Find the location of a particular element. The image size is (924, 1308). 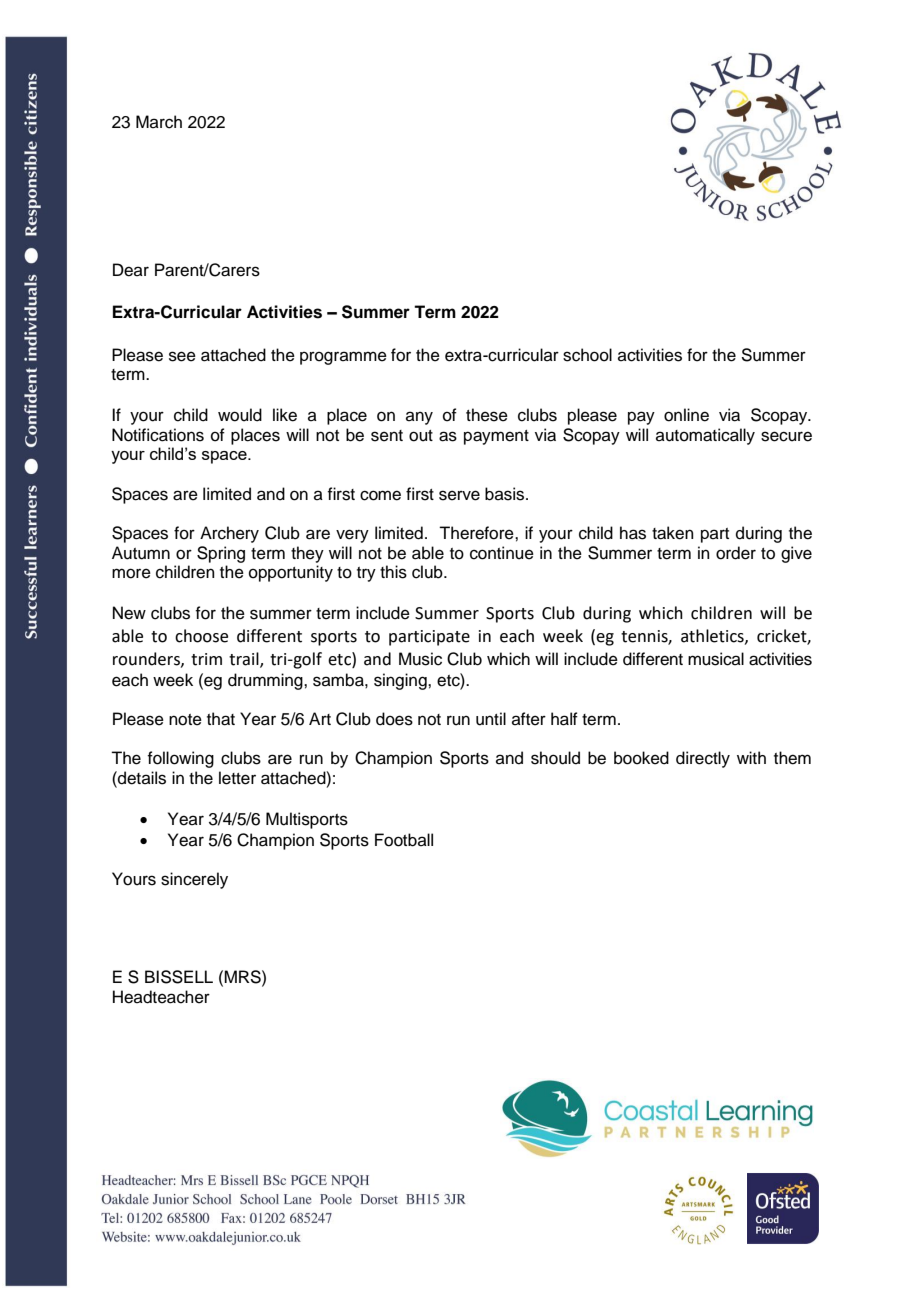

Notifications is located at coordinates (158, 435).
